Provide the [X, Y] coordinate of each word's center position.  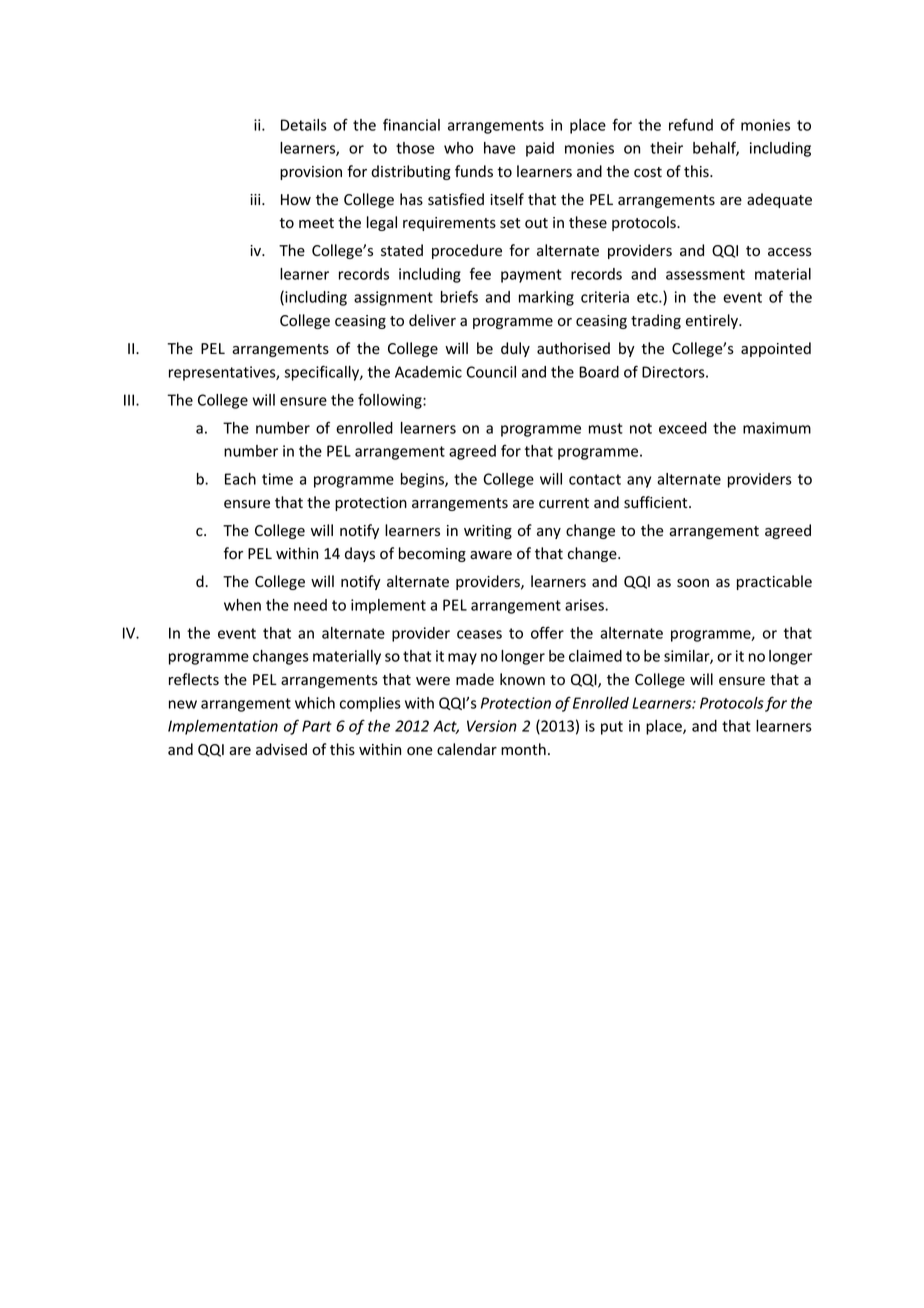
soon [693, 583]
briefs [459, 297]
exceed [683, 428]
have [500, 148]
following [391, 401]
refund [691, 124]
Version [492, 726]
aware [491, 555]
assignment [393, 298]
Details [304, 125]
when [242, 605]
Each [240, 479]
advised [281, 749]
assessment [705, 274]
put [612, 728]
